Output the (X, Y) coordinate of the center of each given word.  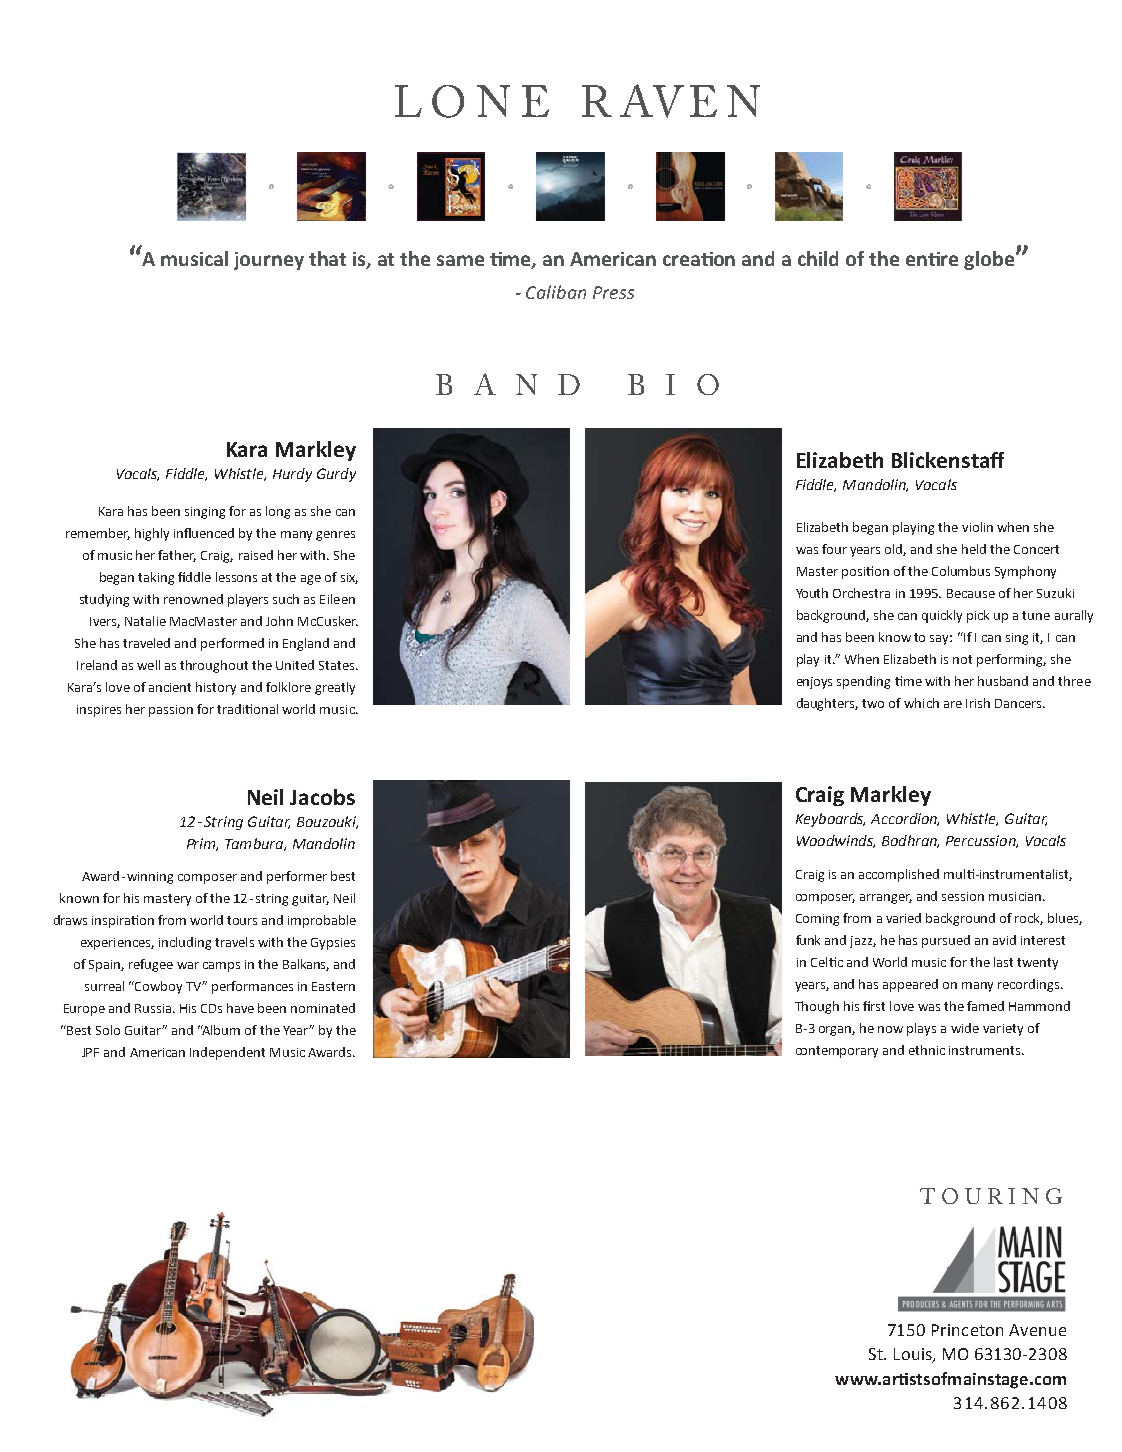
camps (221, 967)
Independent (227, 1053)
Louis (914, 1355)
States (338, 665)
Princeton (967, 1330)
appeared (910, 985)
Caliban (556, 292)
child (818, 258)
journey (269, 261)
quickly (942, 616)
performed (232, 644)
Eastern (333, 986)
